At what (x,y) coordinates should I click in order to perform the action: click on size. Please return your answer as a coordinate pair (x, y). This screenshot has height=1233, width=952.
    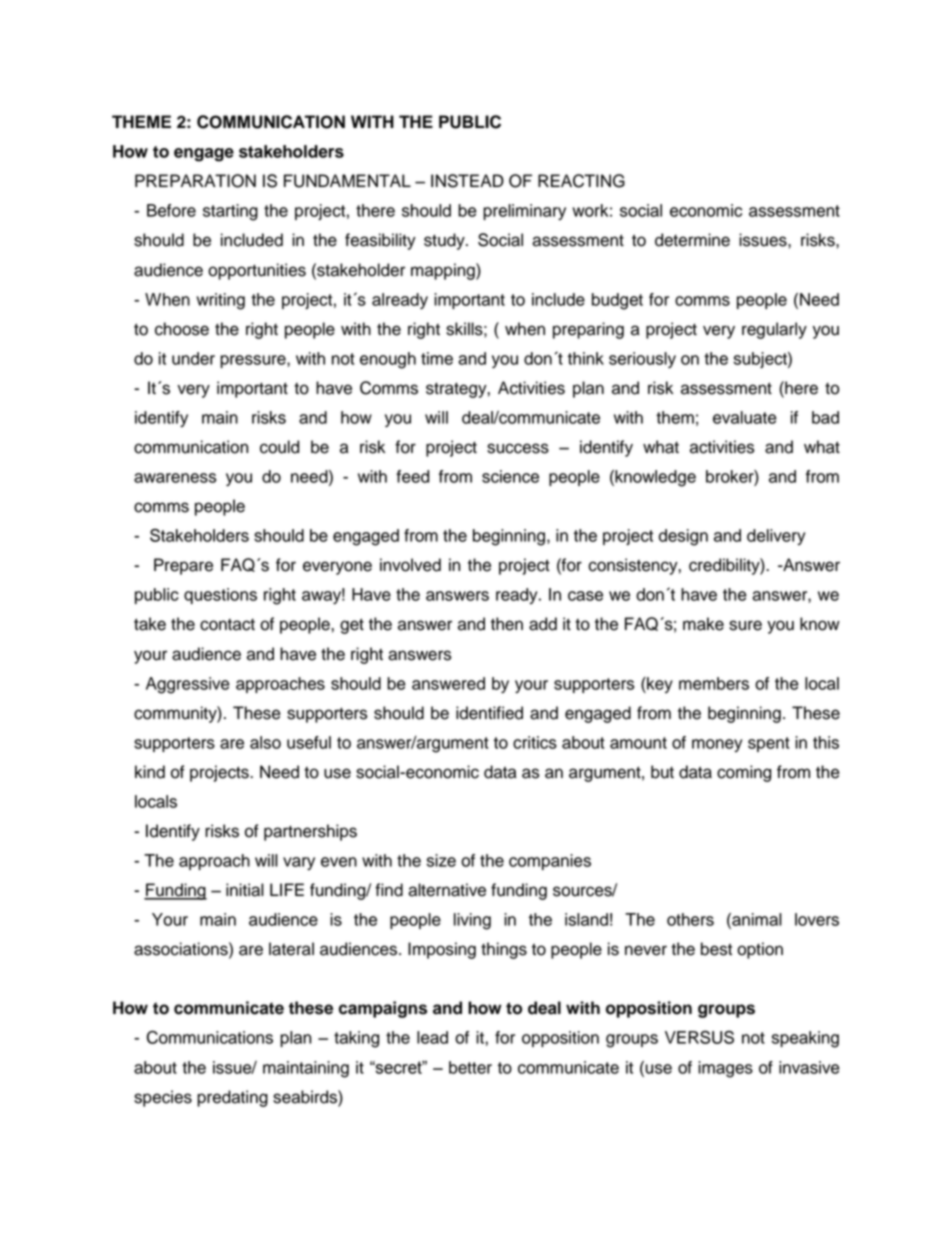
    Looking at the image, I should click on (441, 860).
